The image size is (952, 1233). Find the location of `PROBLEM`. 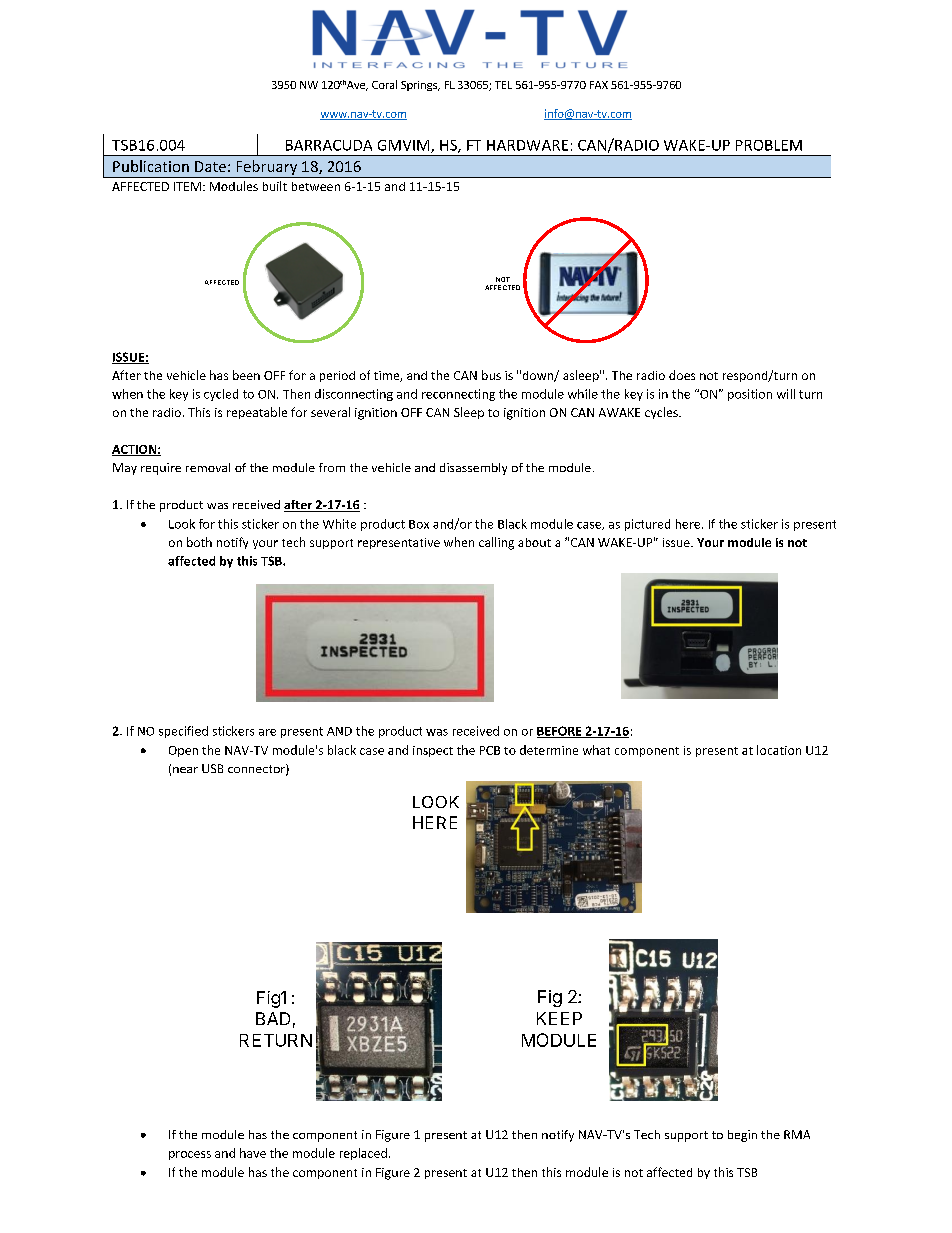

PROBLEM is located at coordinates (769, 145).
